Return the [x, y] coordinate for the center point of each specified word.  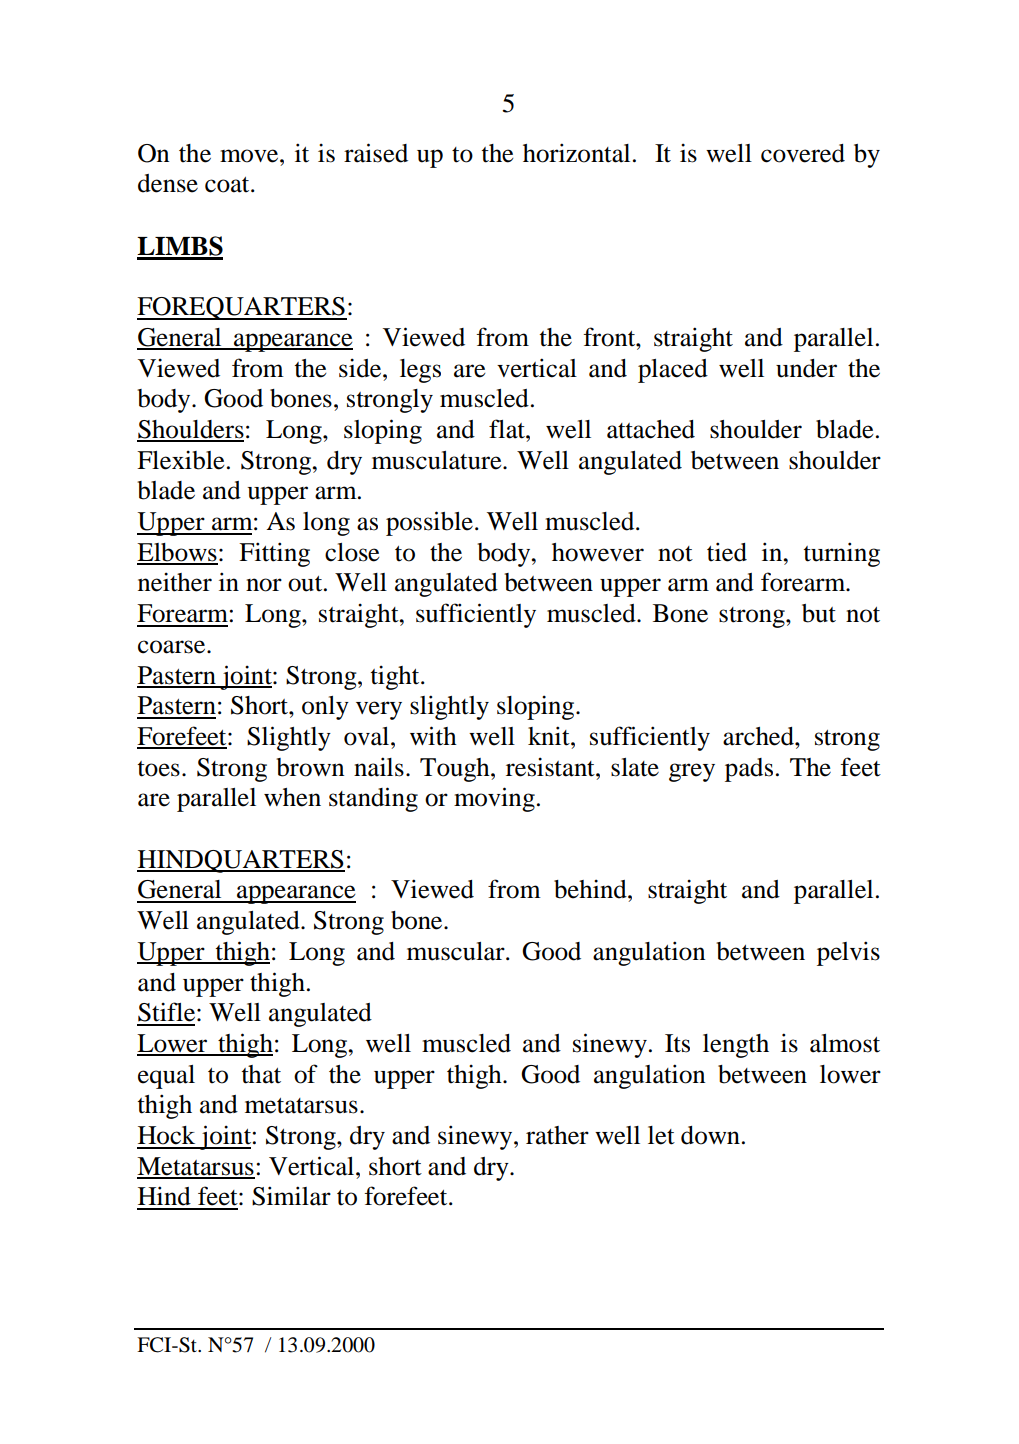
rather [557, 1135]
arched [759, 736]
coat [228, 185]
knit [550, 736]
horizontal [576, 153]
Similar [291, 1196]
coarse [173, 647]
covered [803, 153]
